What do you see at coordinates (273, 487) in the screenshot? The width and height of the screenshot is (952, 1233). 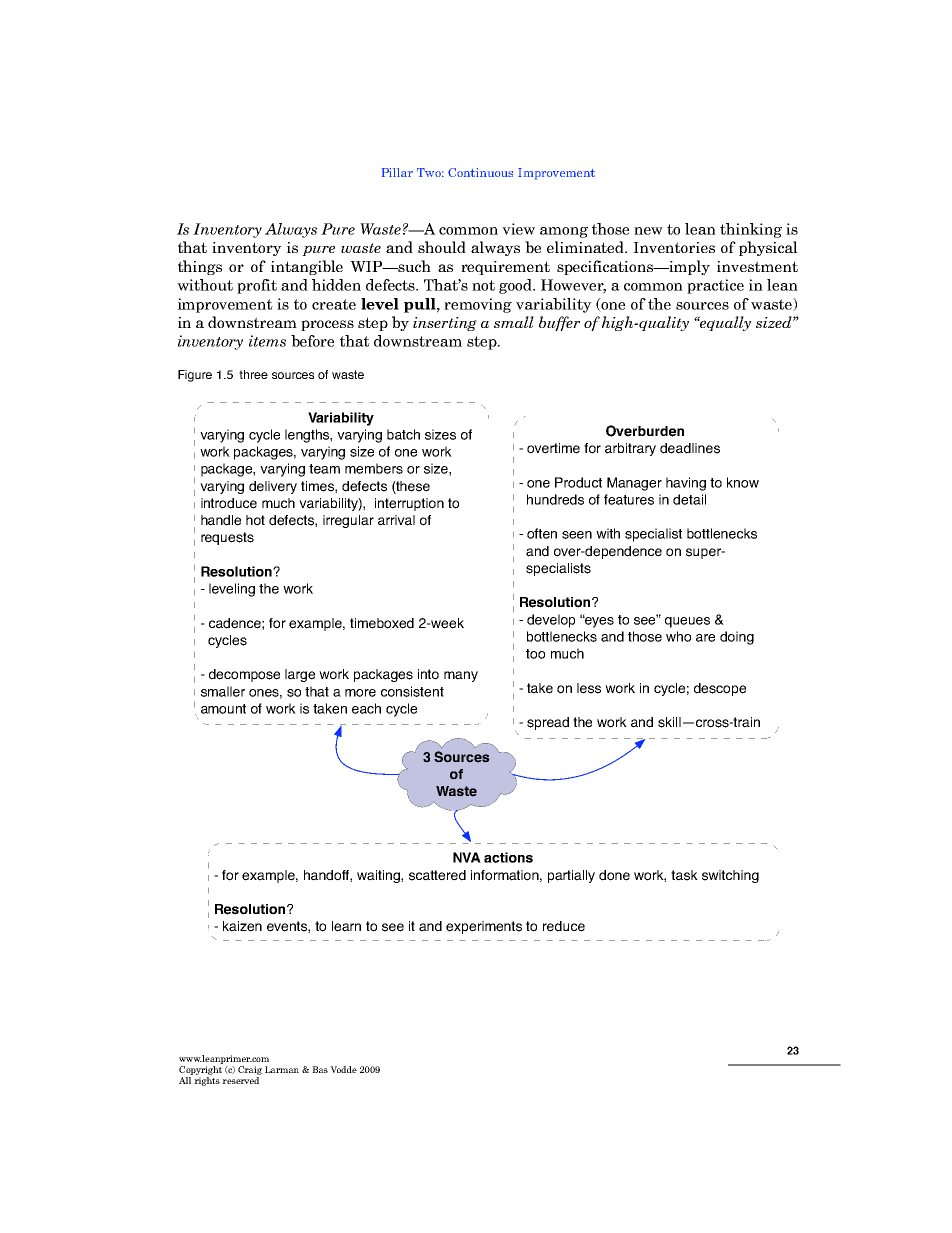 I see `delivery` at bounding box center [273, 487].
